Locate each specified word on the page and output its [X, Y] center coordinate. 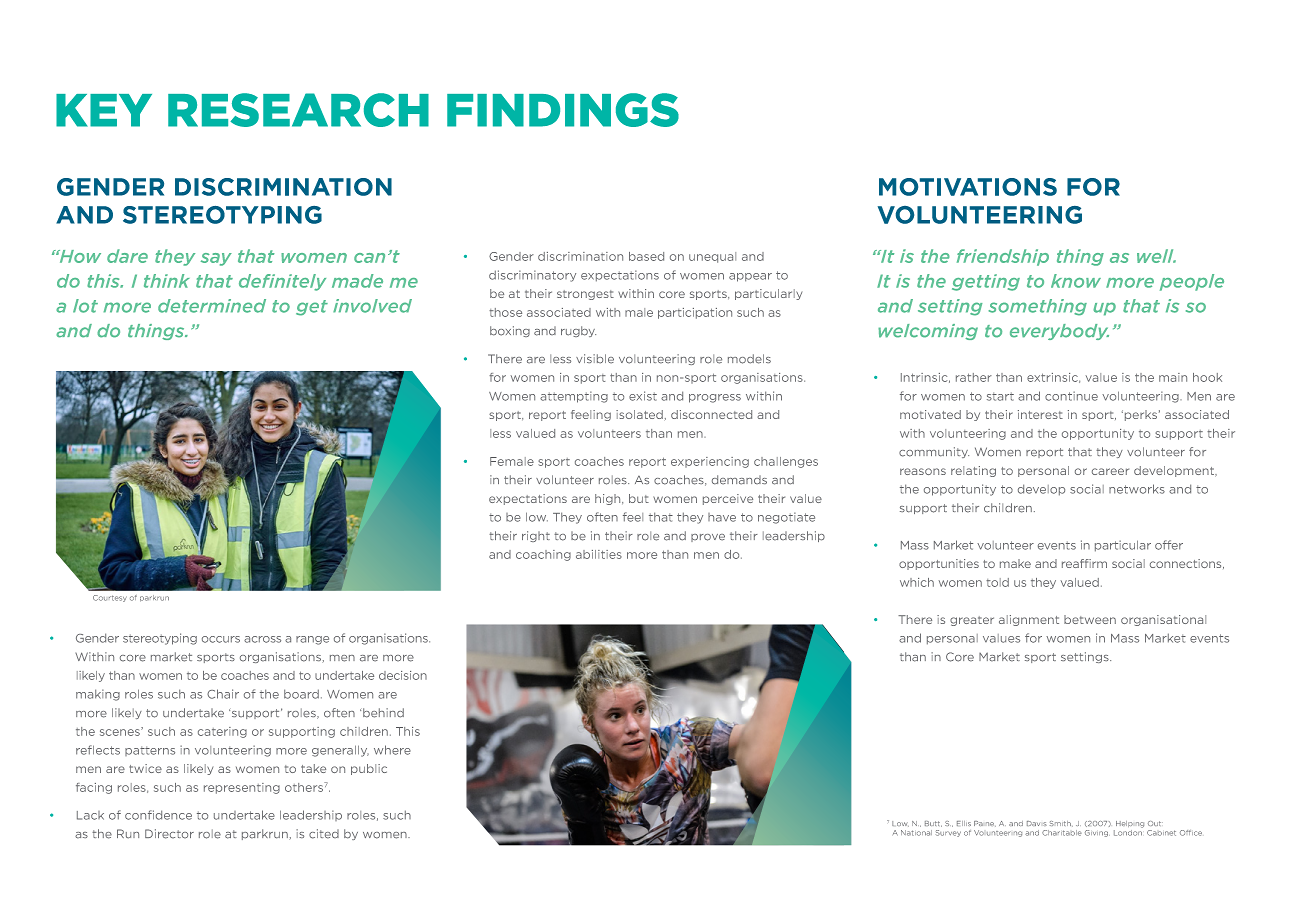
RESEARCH [298, 110]
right [536, 536]
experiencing [710, 462]
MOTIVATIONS [968, 187]
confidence [158, 815]
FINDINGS [563, 110]
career [1110, 471]
